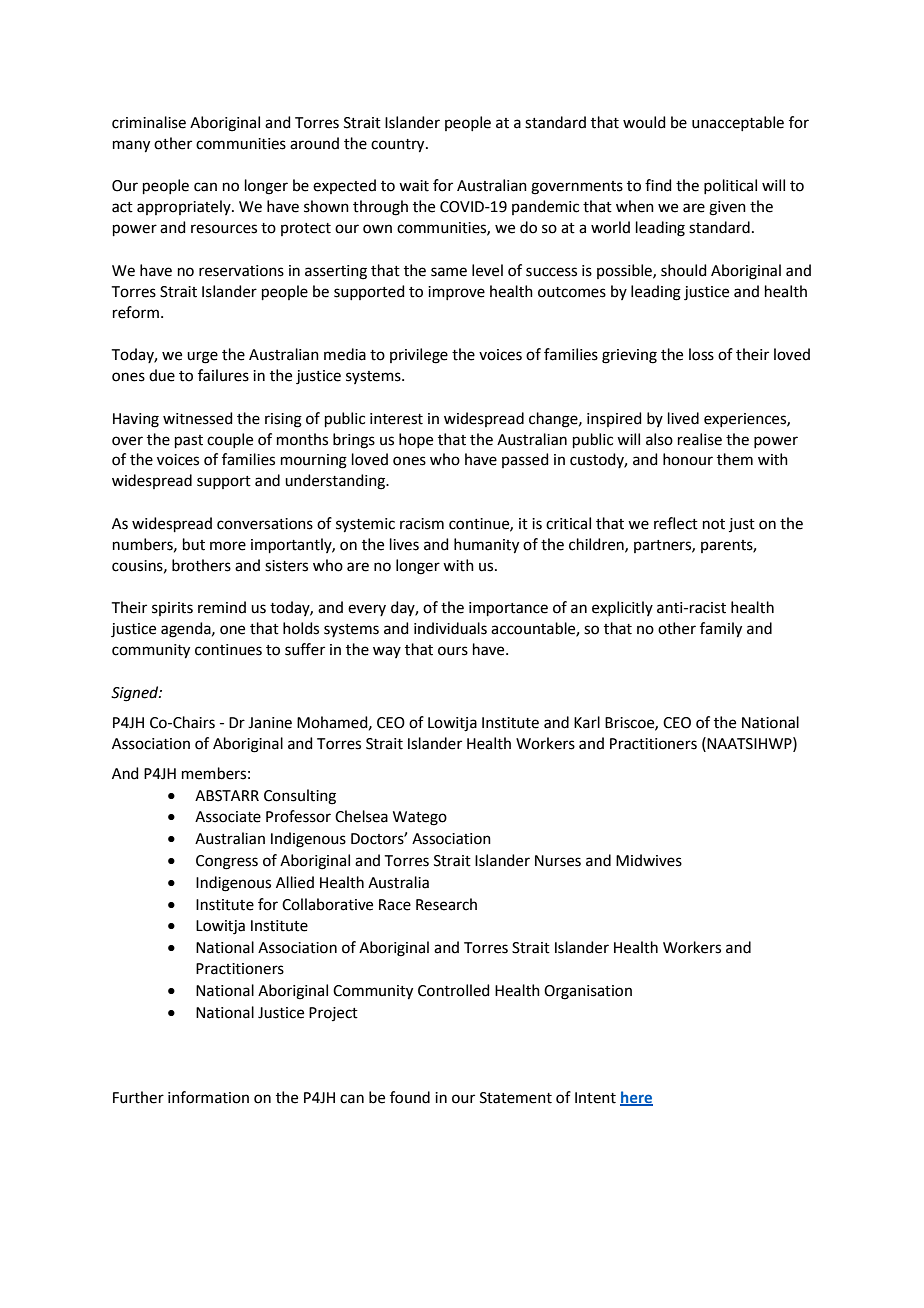  What do you see at coordinates (688, 459) in the screenshot?
I see `honour` at bounding box center [688, 459].
